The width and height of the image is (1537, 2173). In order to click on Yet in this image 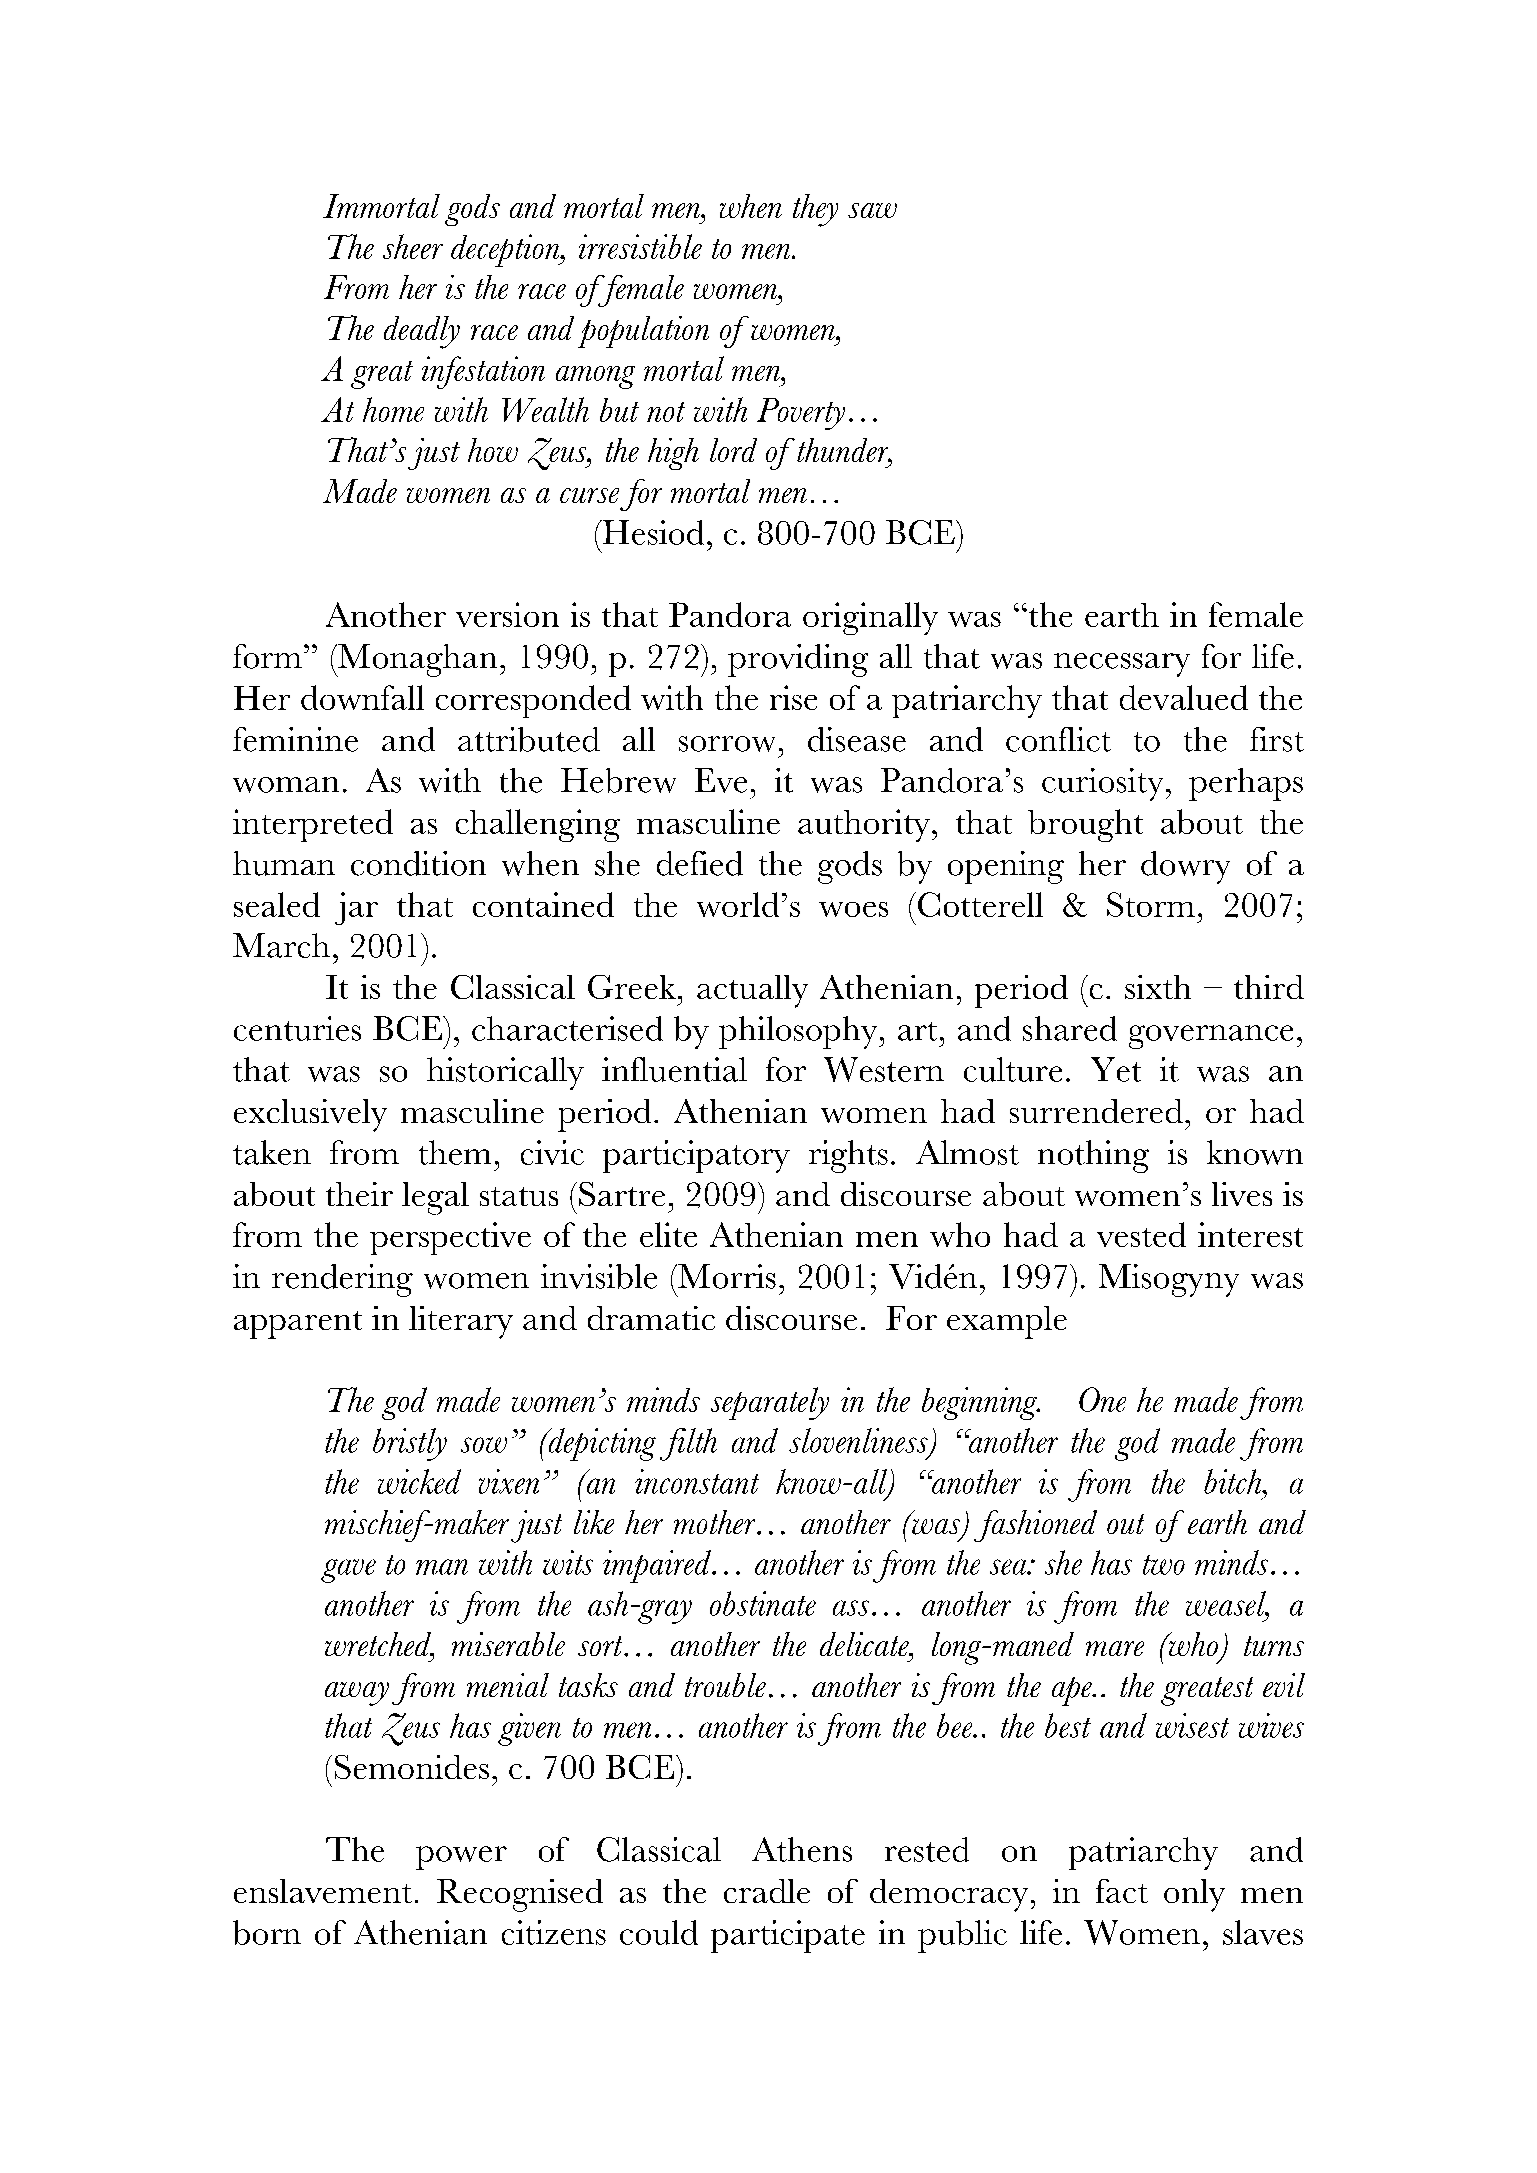, I will do `click(1116, 1069)`.
